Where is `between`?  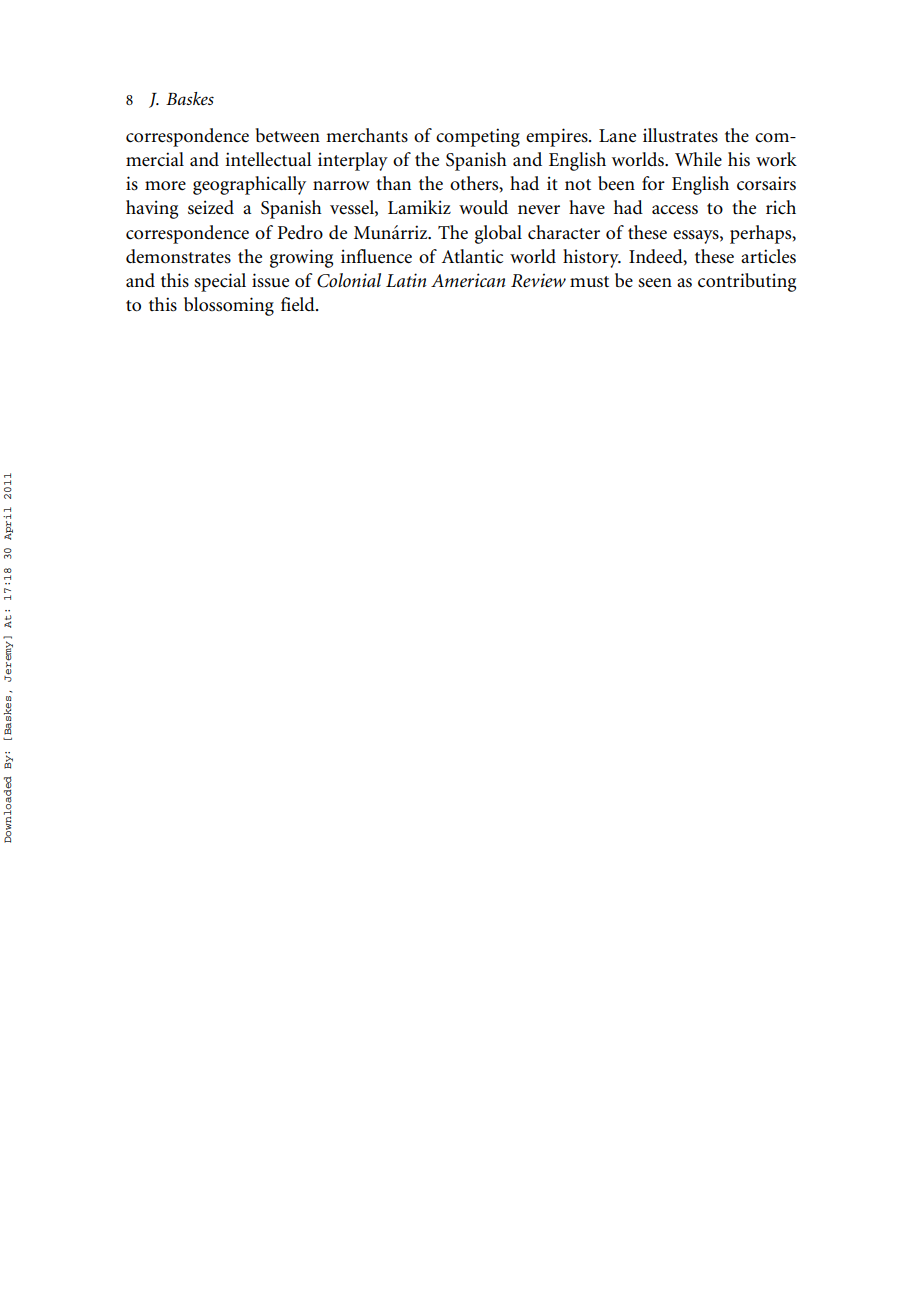 between is located at coordinates (287, 135).
